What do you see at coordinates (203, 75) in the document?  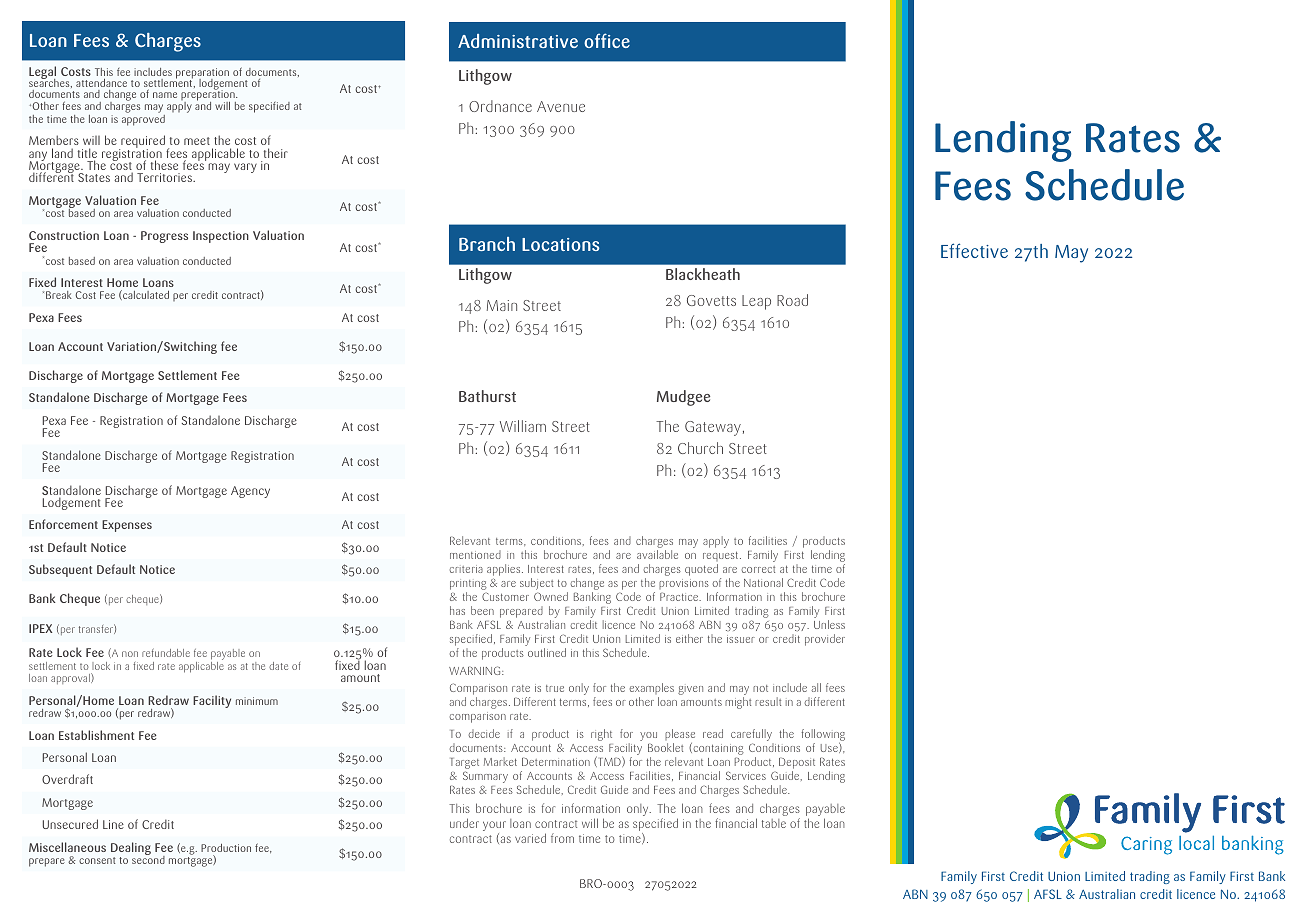 I see `preparation` at bounding box center [203, 75].
